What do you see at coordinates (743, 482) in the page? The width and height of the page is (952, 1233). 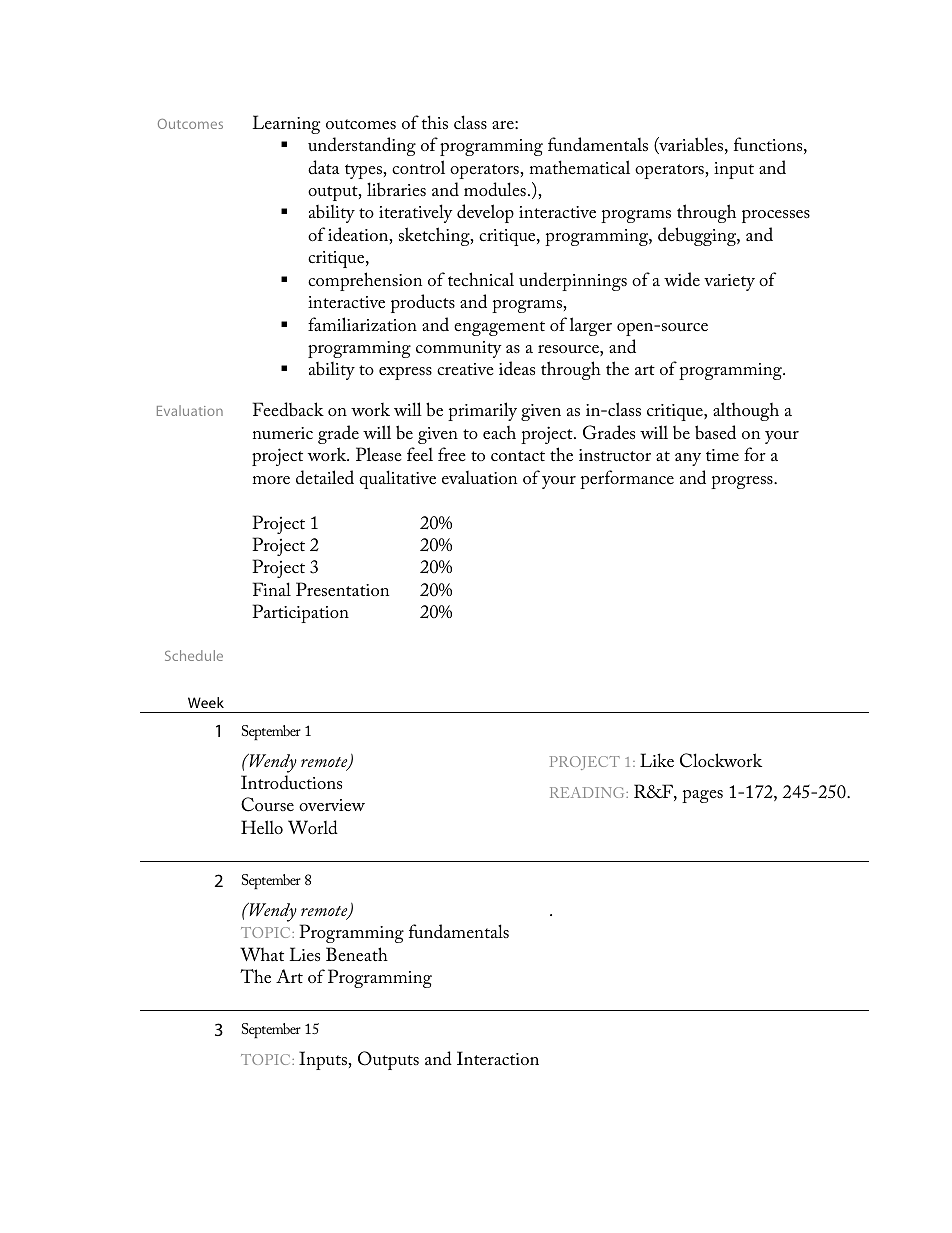 I see `progress` at bounding box center [743, 482].
